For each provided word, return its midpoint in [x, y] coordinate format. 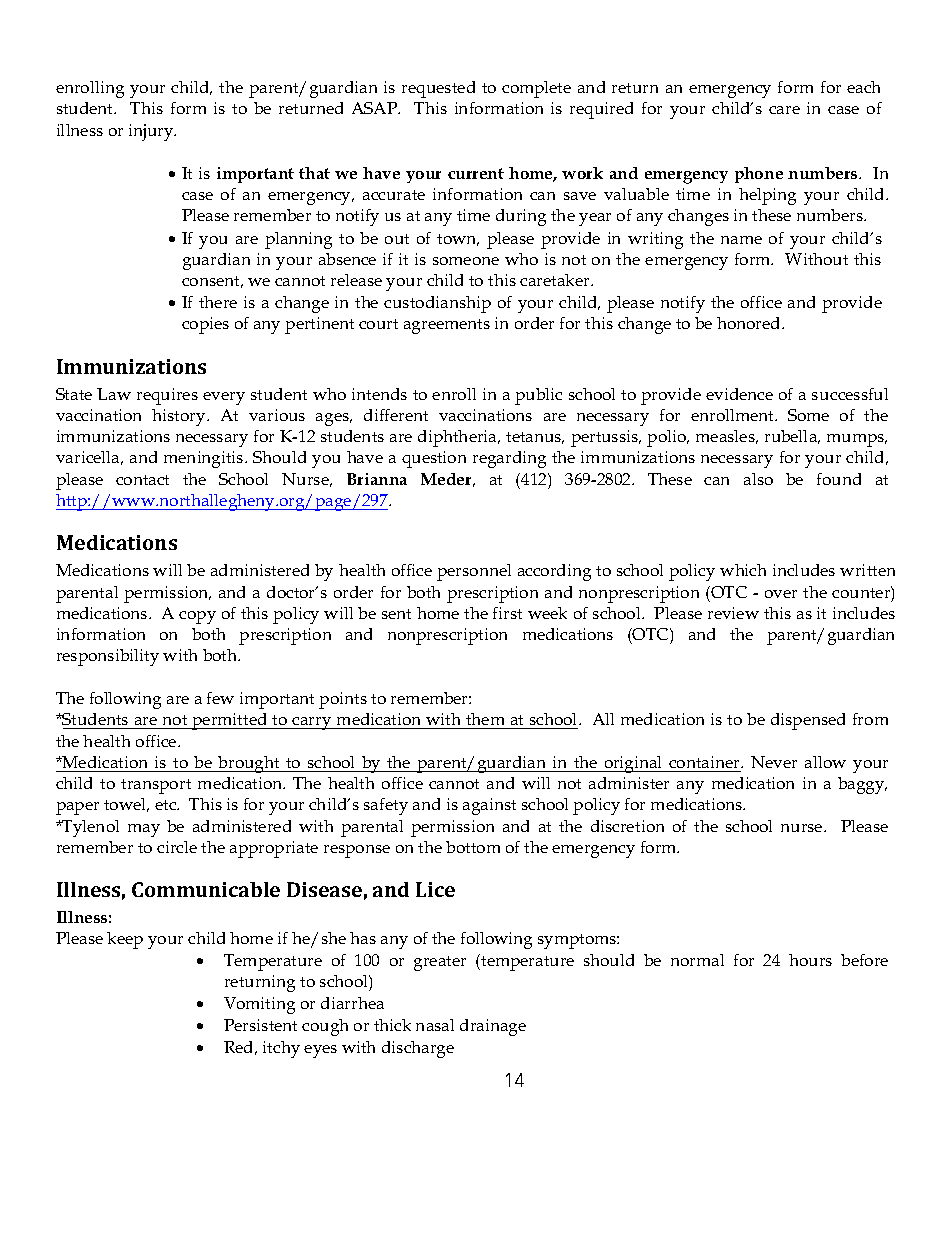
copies [205, 325]
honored [750, 323]
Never [774, 762]
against [489, 806]
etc [167, 805]
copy [197, 617]
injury [152, 132]
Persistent [260, 1025]
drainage [493, 1027]
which [743, 570]
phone [759, 175]
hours [810, 960]
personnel [474, 572]
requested [438, 89]
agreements [447, 326]
